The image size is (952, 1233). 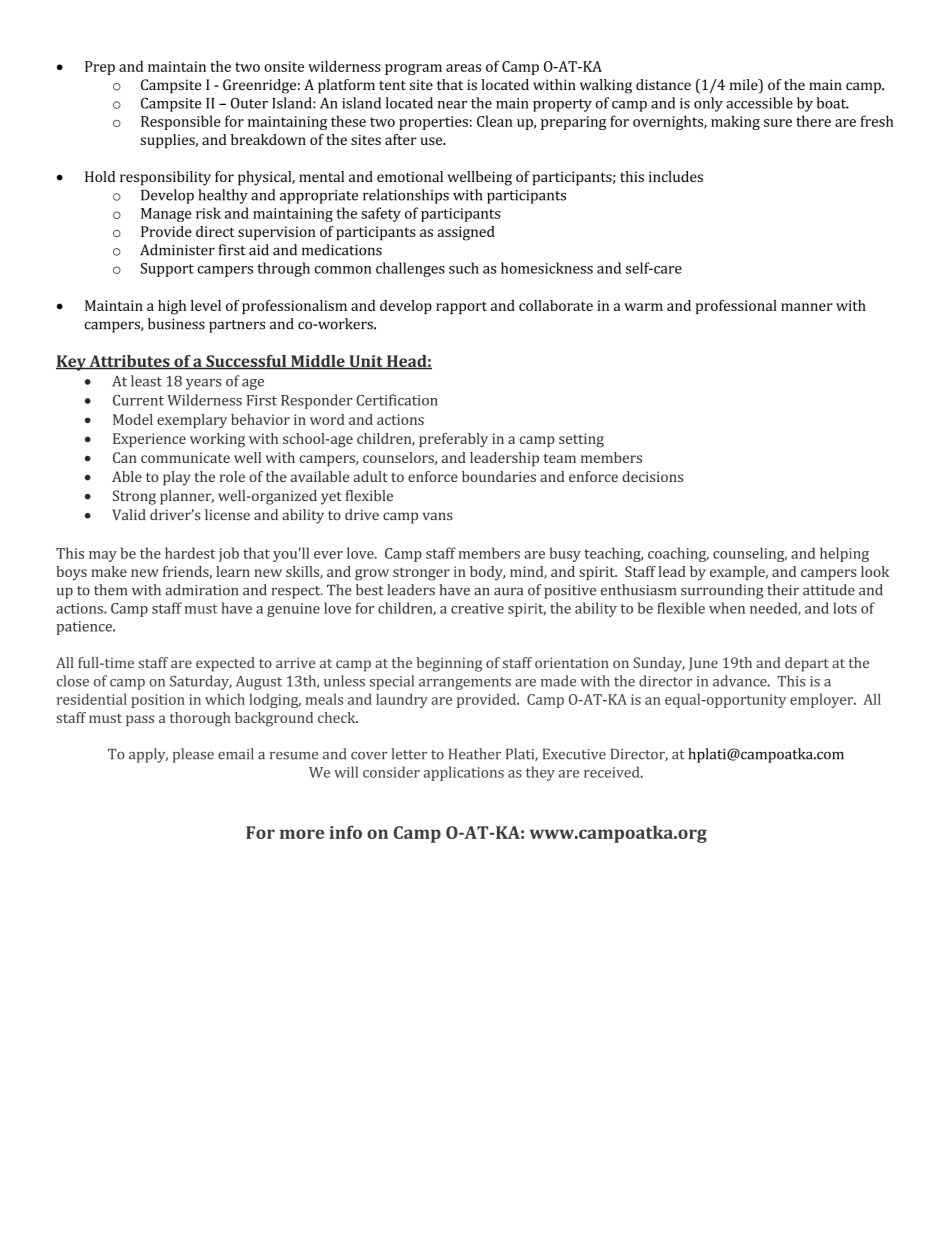 I want to click on counseling, so click(x=750, y=554).
